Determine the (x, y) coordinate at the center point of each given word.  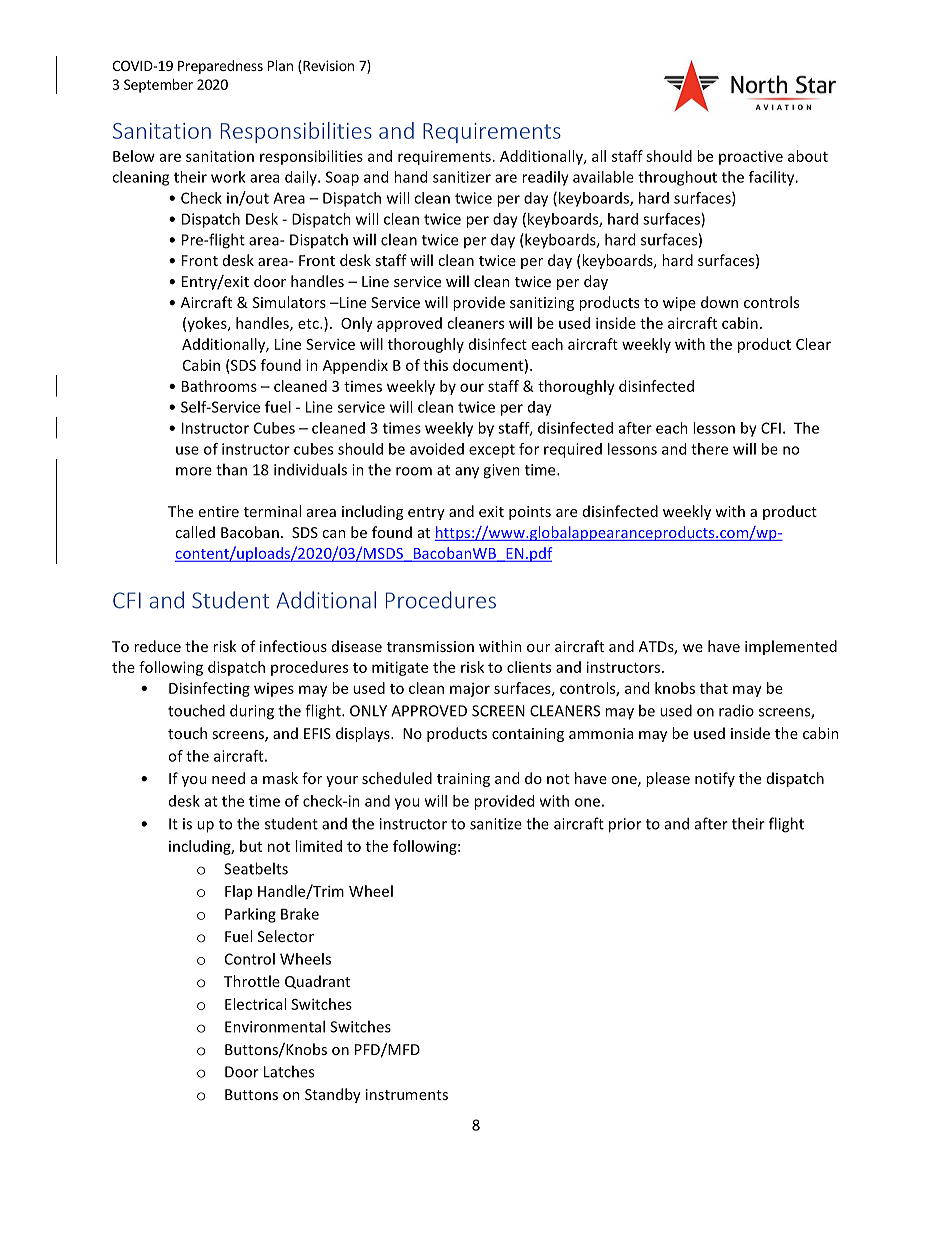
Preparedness (220, 67)
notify (715, 779)
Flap (238, 892)
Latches (289, 1071)
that (714, 688)
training (463, 780)
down (719, 302)
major (470, 690)
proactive (751, 157)
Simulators (289, 302)
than (231, 469)
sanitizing (542, 304)
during (252, 712)
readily (546, 178)
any (467, 473)
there (709, 449)
